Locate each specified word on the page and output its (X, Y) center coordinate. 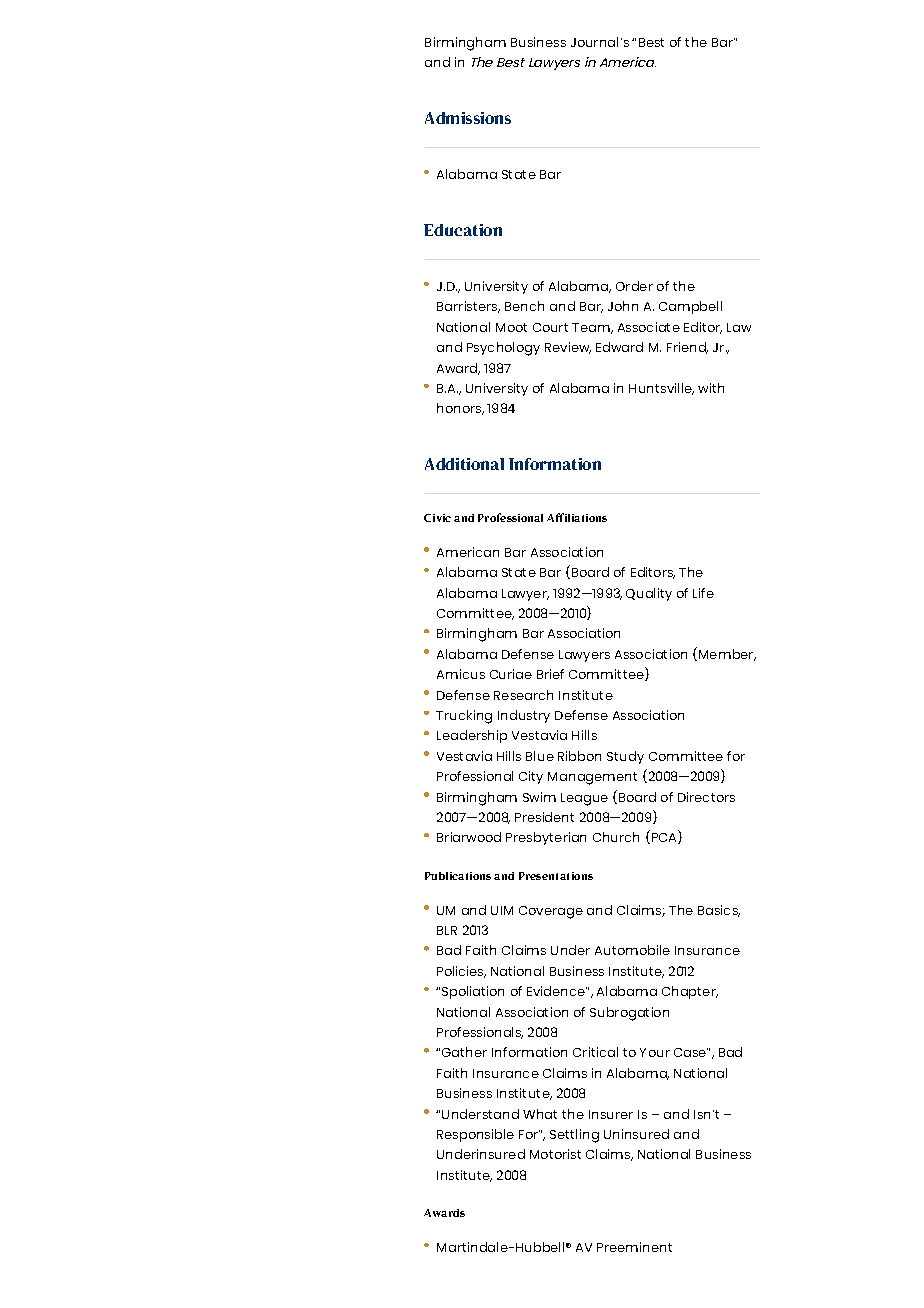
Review (568, 348)
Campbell (690, 307)
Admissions (468, 118)
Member (727, 655)
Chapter (690, 992)
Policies (461, 972)
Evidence (557, 991)
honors (460, 409)
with (711, 388)
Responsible (475, 1135)
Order (634, 286)
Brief (550, 674)
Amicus (461, 674)
